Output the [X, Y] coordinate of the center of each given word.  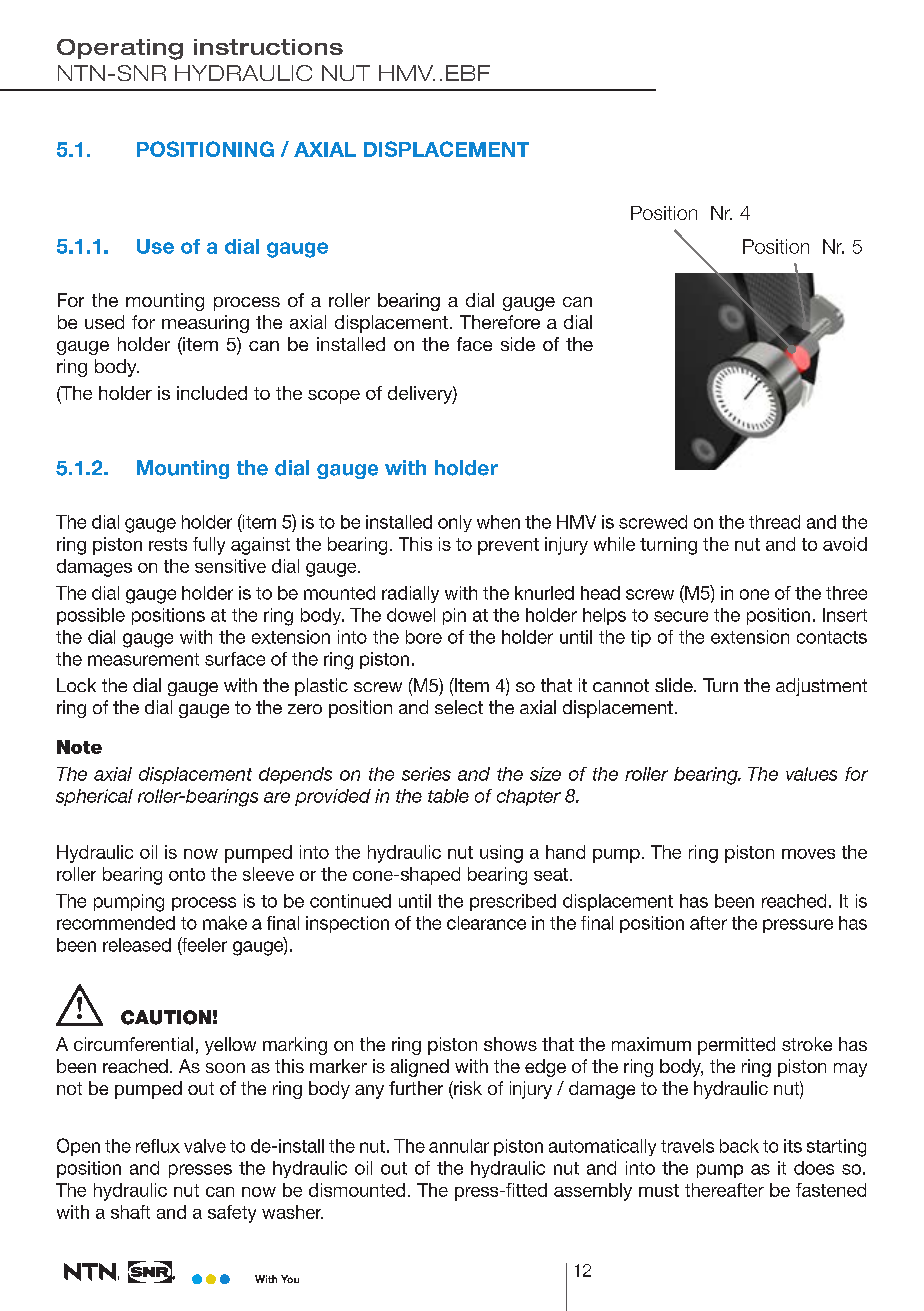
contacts [832, 637]
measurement [143, 659]
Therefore [500, 322]
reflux [158, 1146]
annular [459, 1146]
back [739, 1146]
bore [424, 637]
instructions [268, 47]
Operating [120, 49]
